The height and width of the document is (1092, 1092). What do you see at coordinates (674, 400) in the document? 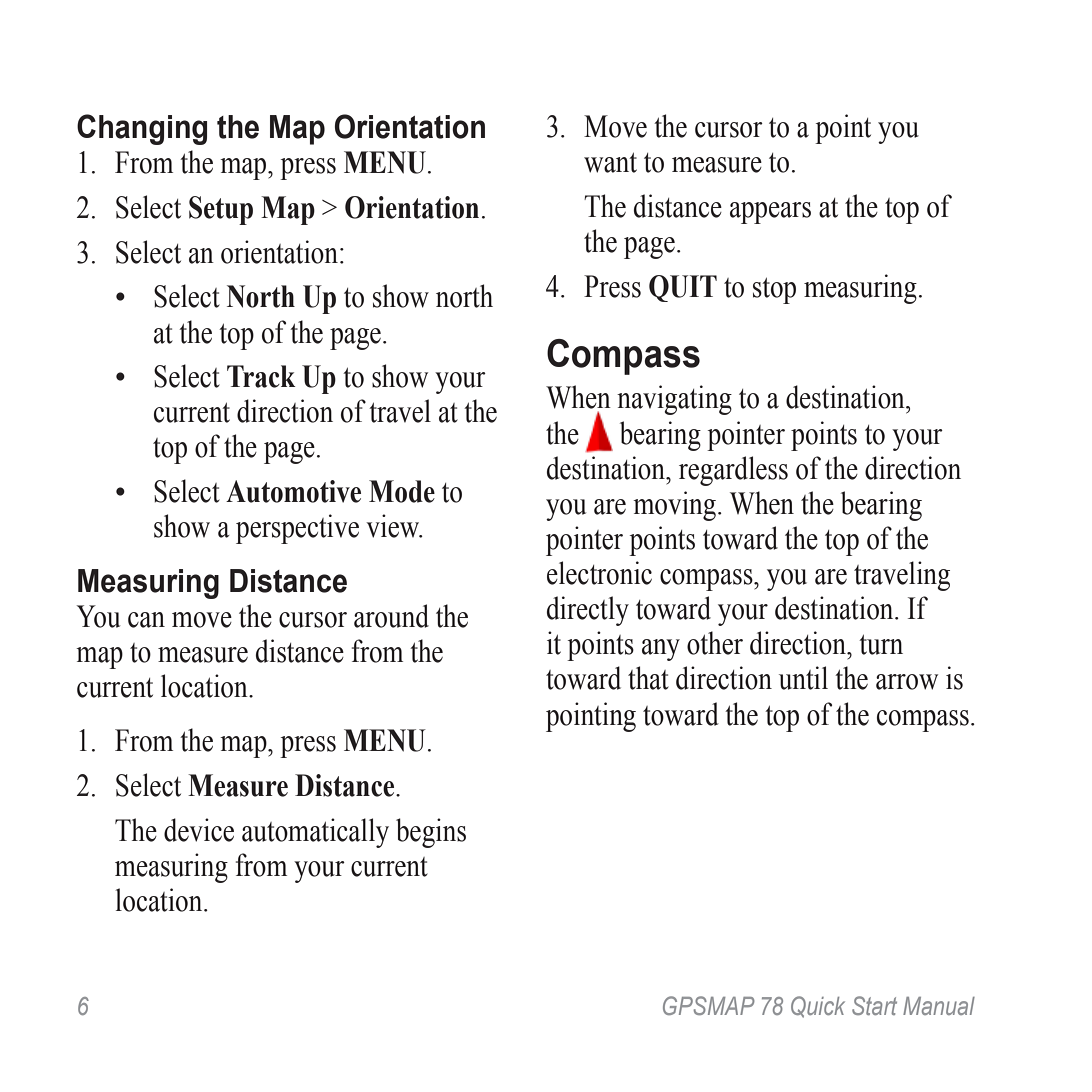
I see `navigating` at bounding box center [674, 400].
